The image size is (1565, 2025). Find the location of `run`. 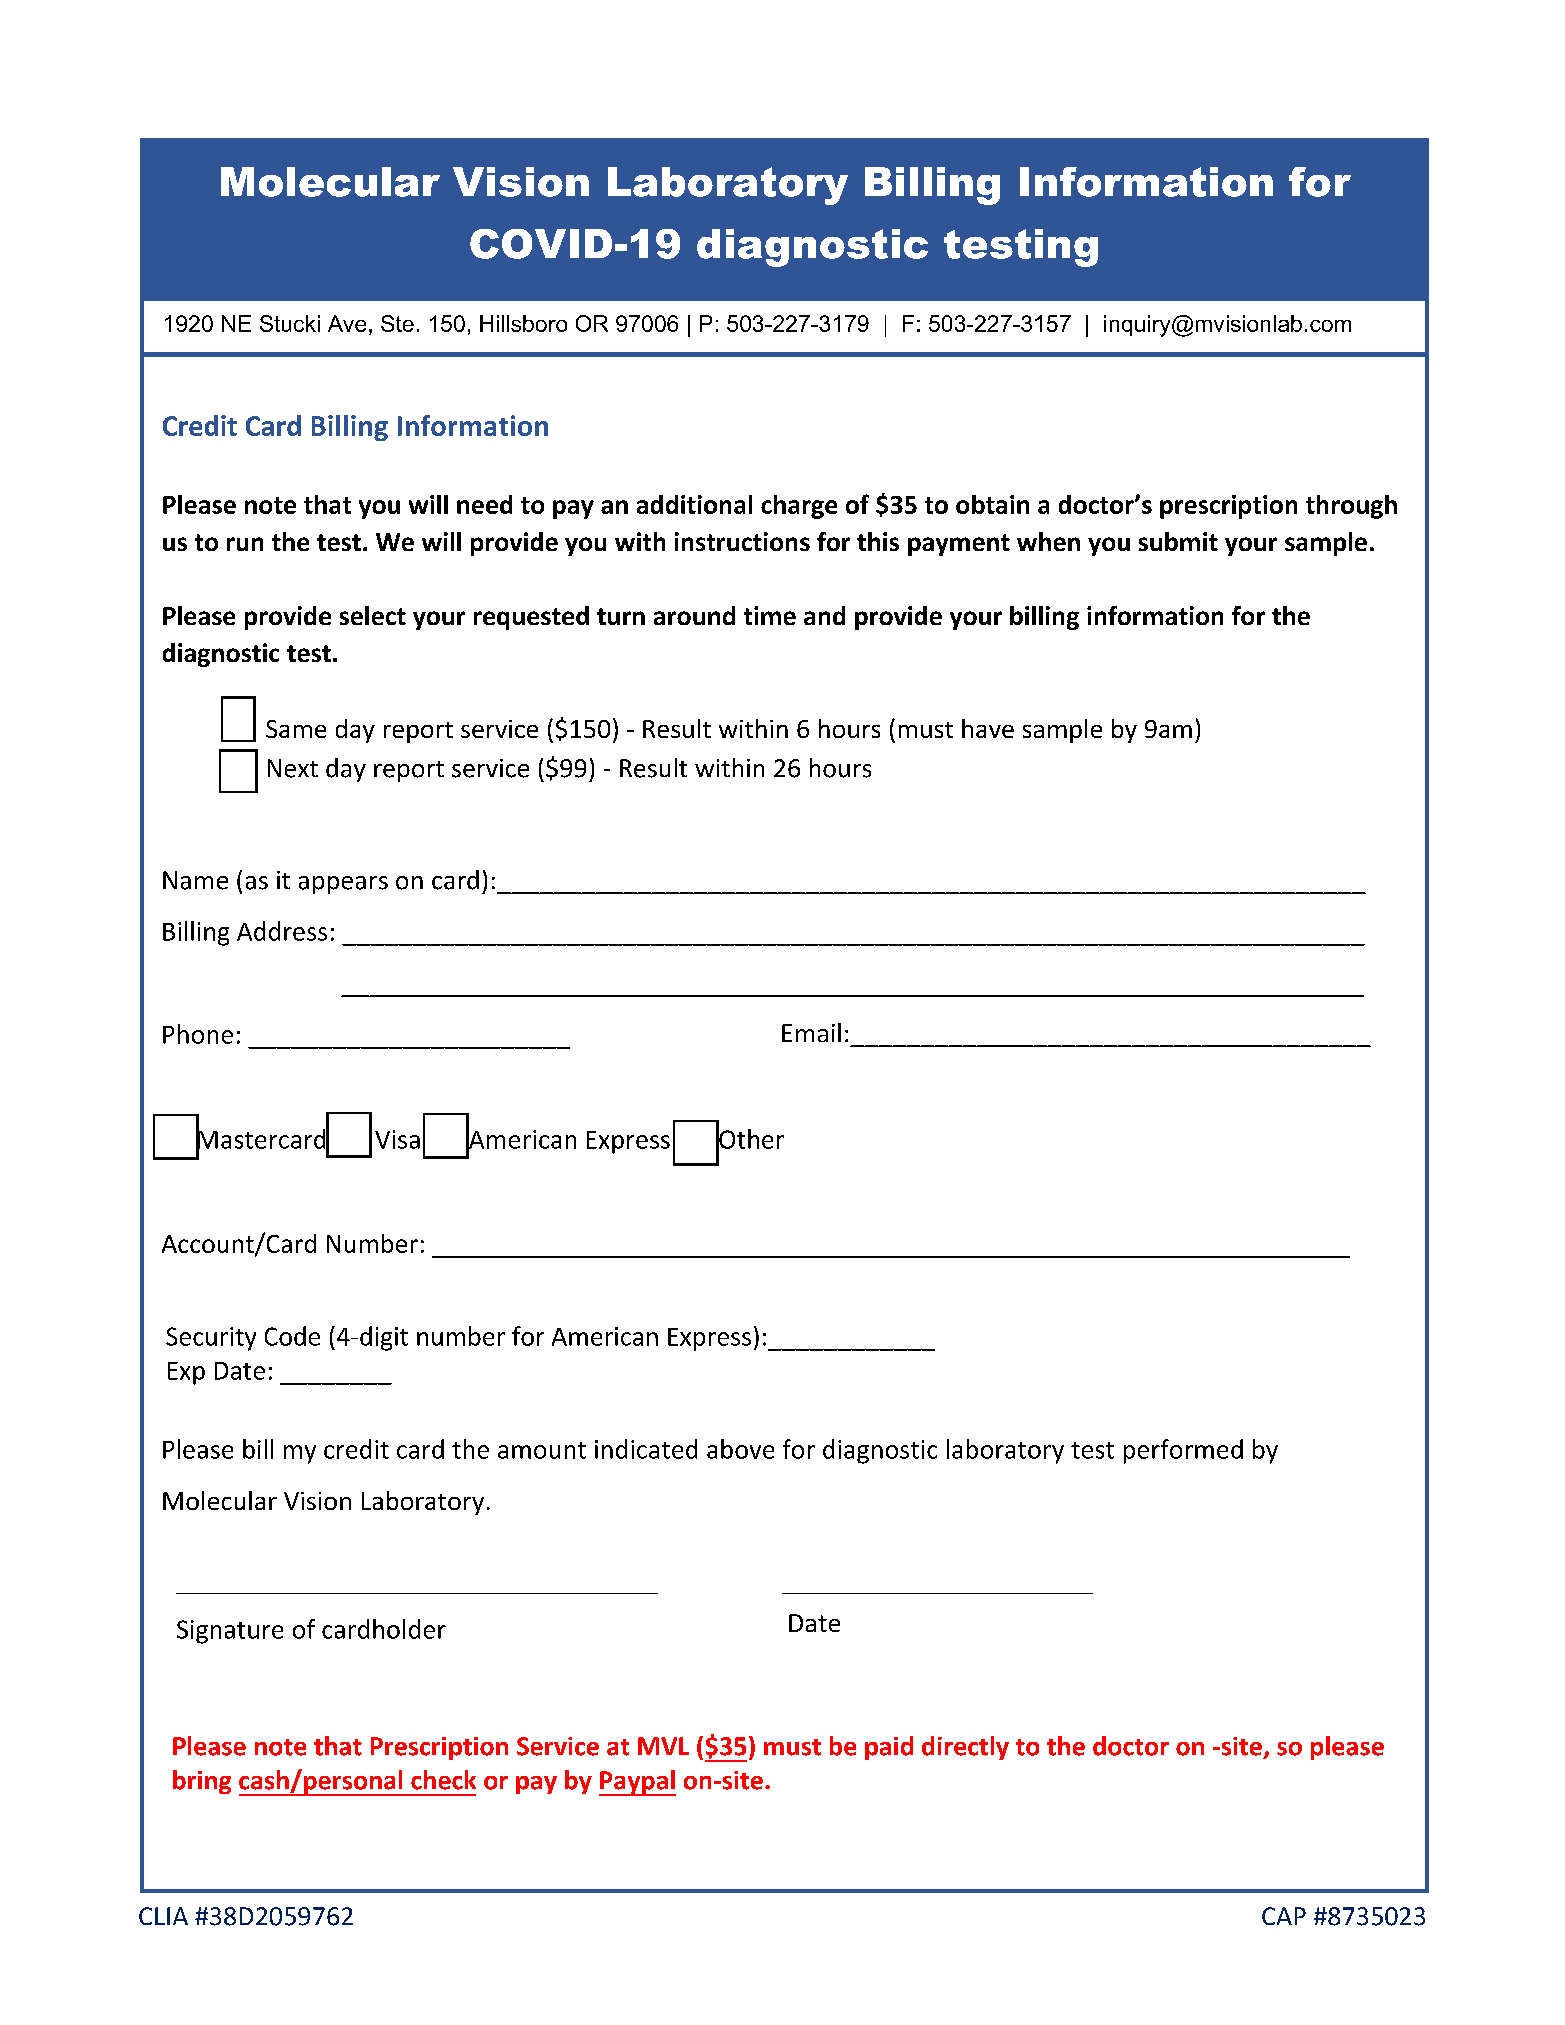

run is located at coordinates (245, 544).
